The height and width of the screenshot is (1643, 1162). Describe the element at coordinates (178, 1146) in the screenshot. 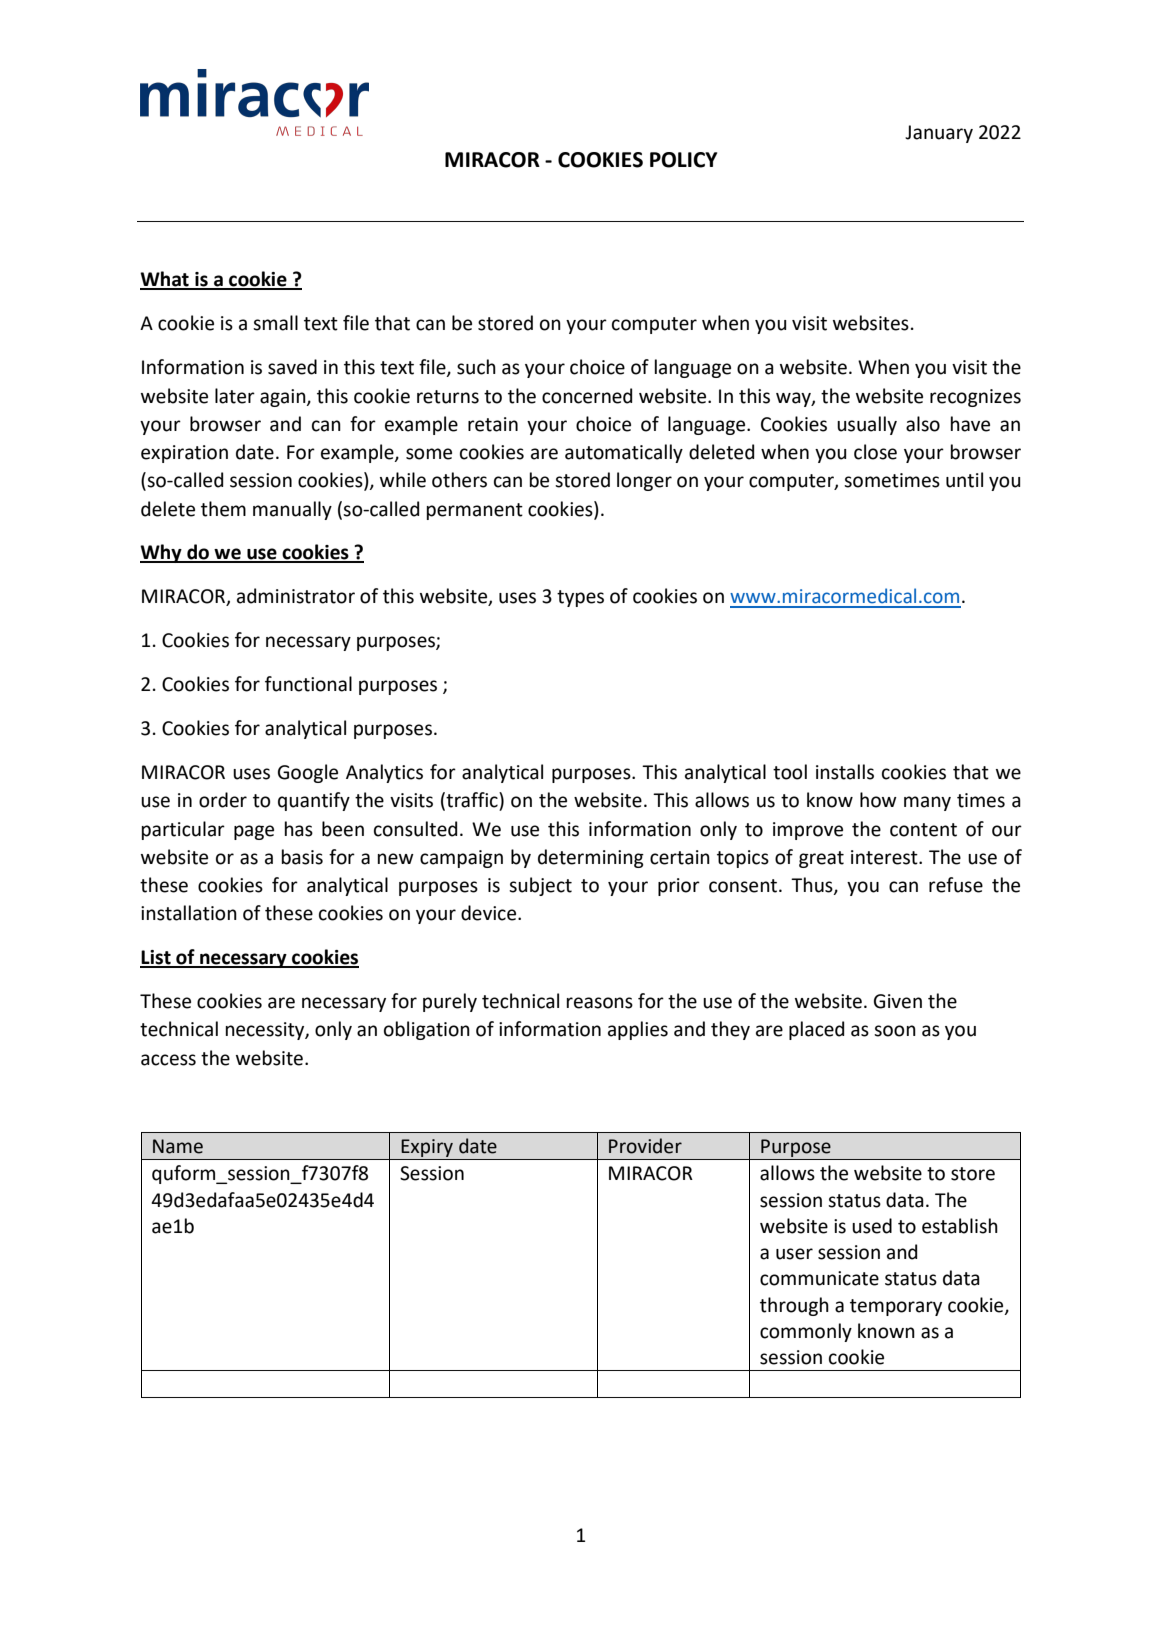

I see `Name` at that location.
